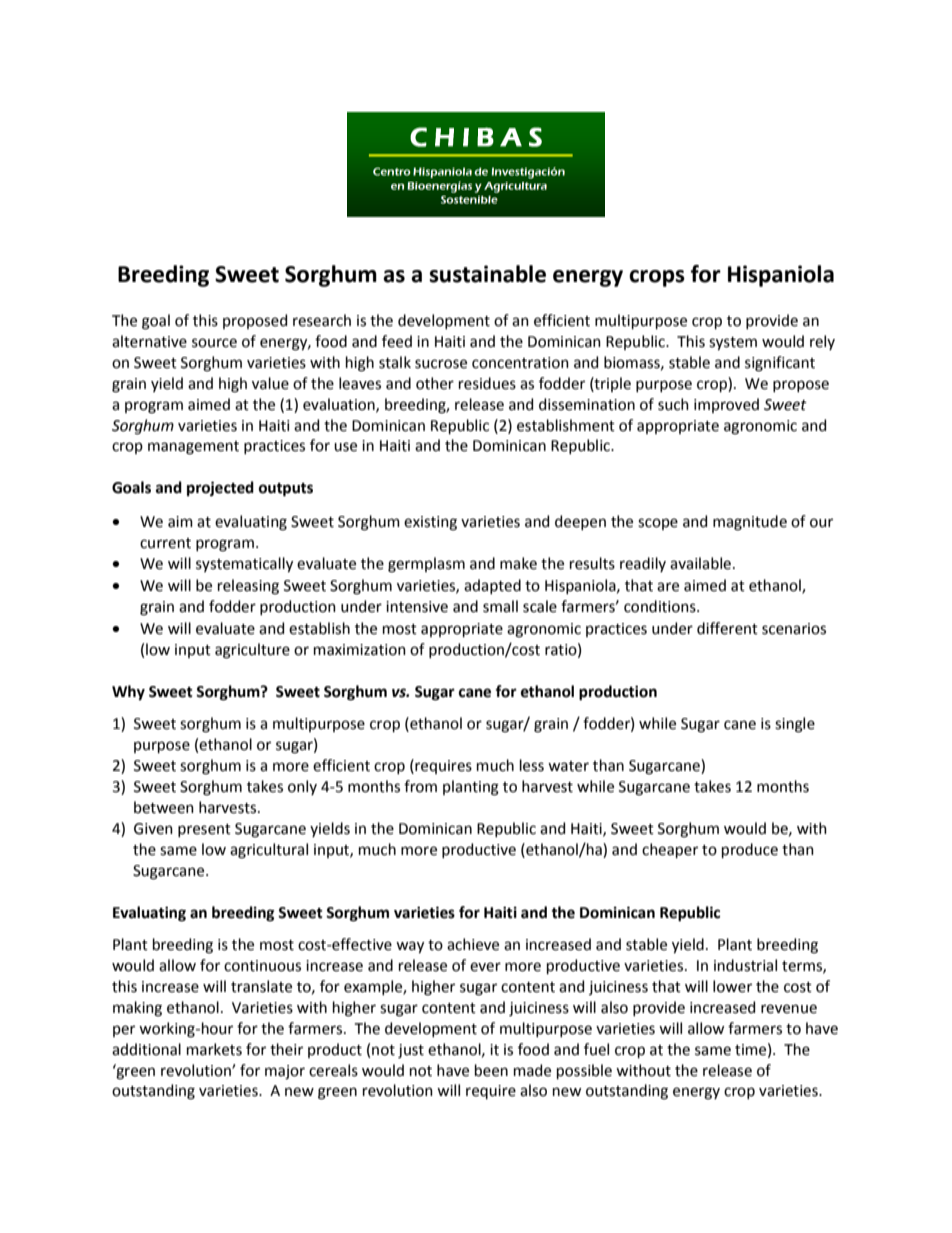  What do you see at coordinates (165, 543) in the image?
I see `current` at bounding box center [165, 543].
